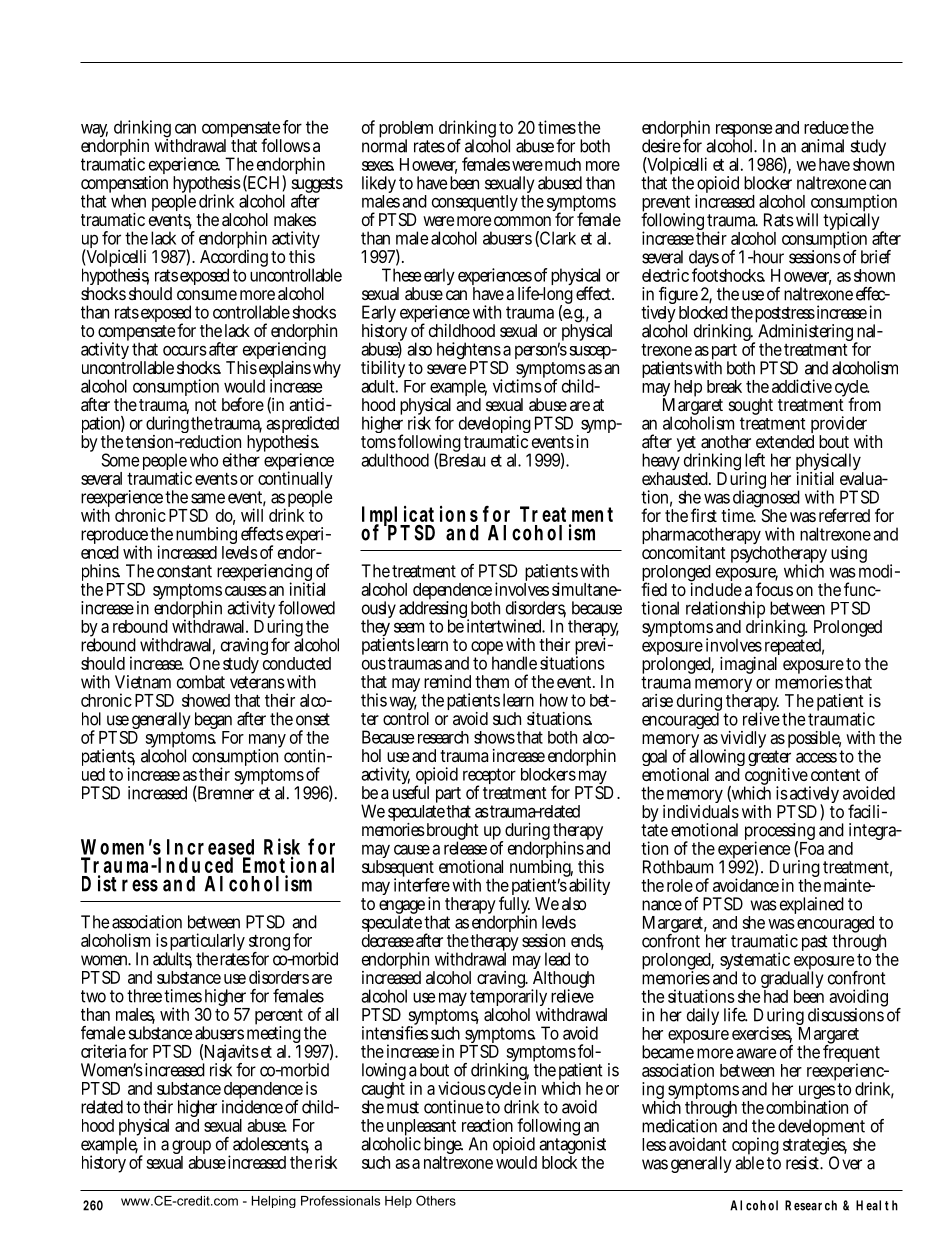  I want to click on them, so click(492, 681).
